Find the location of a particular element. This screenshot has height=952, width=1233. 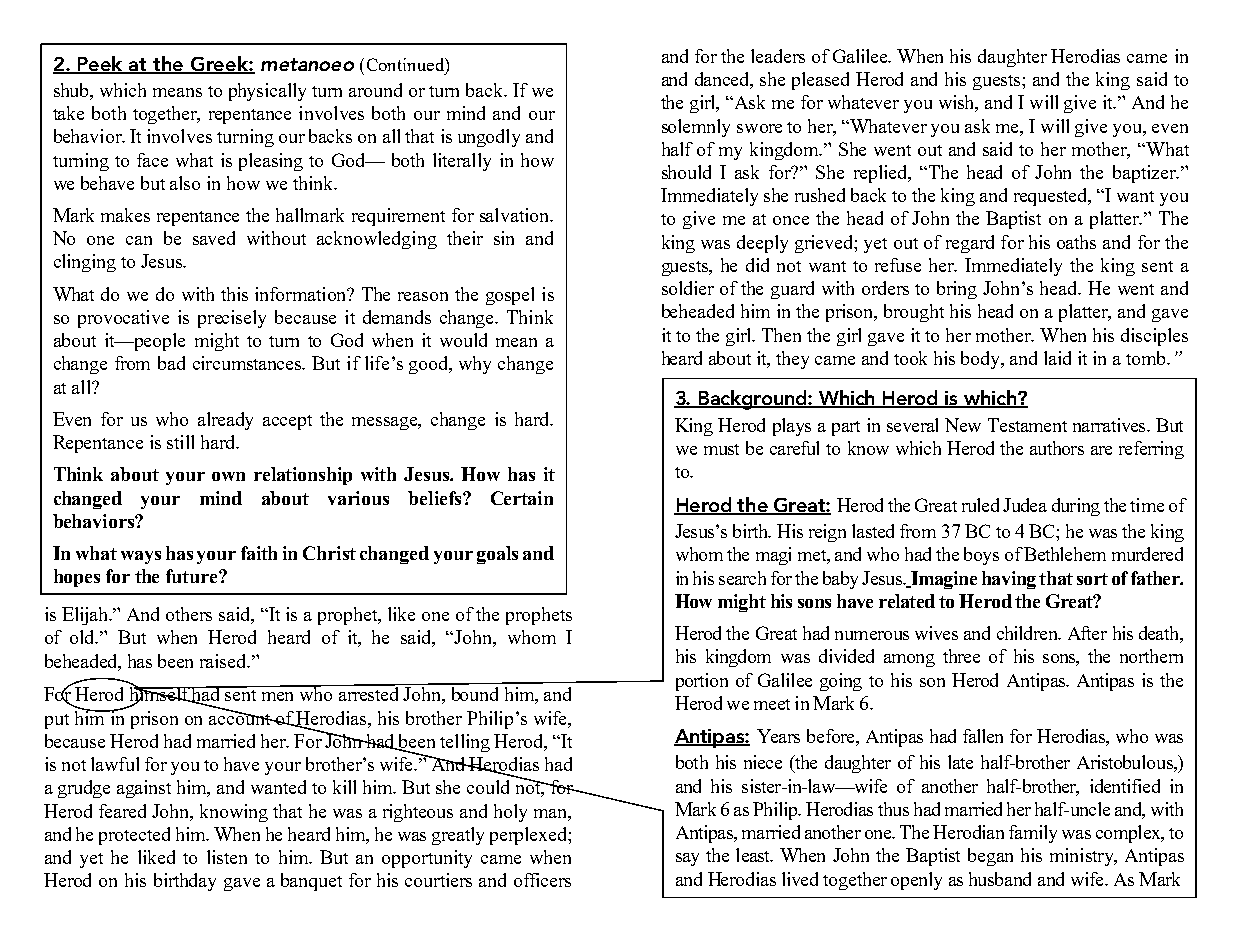

having is located at coordinates (1009, 580).
